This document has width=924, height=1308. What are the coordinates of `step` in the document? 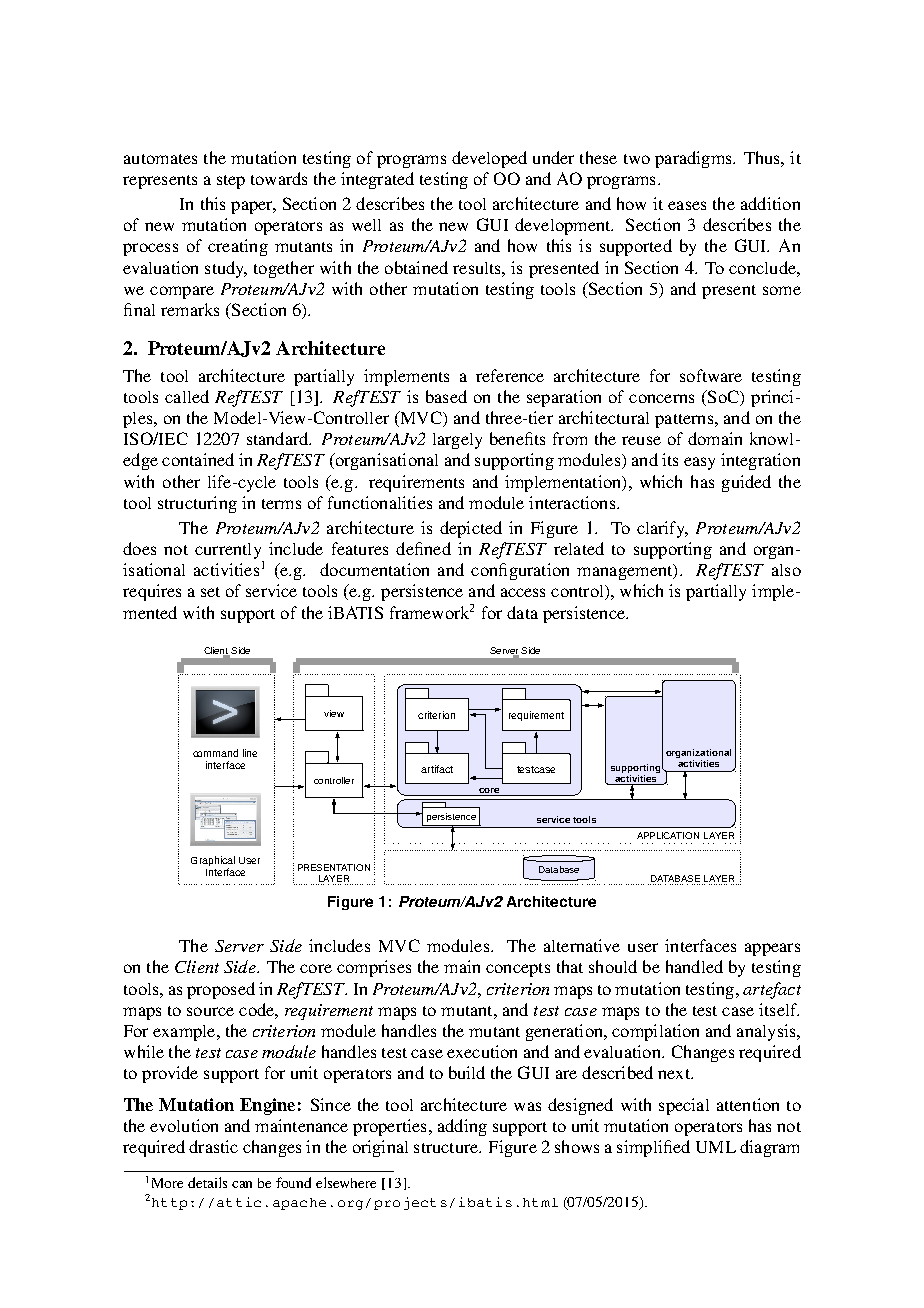 It's located at (231, 182).
